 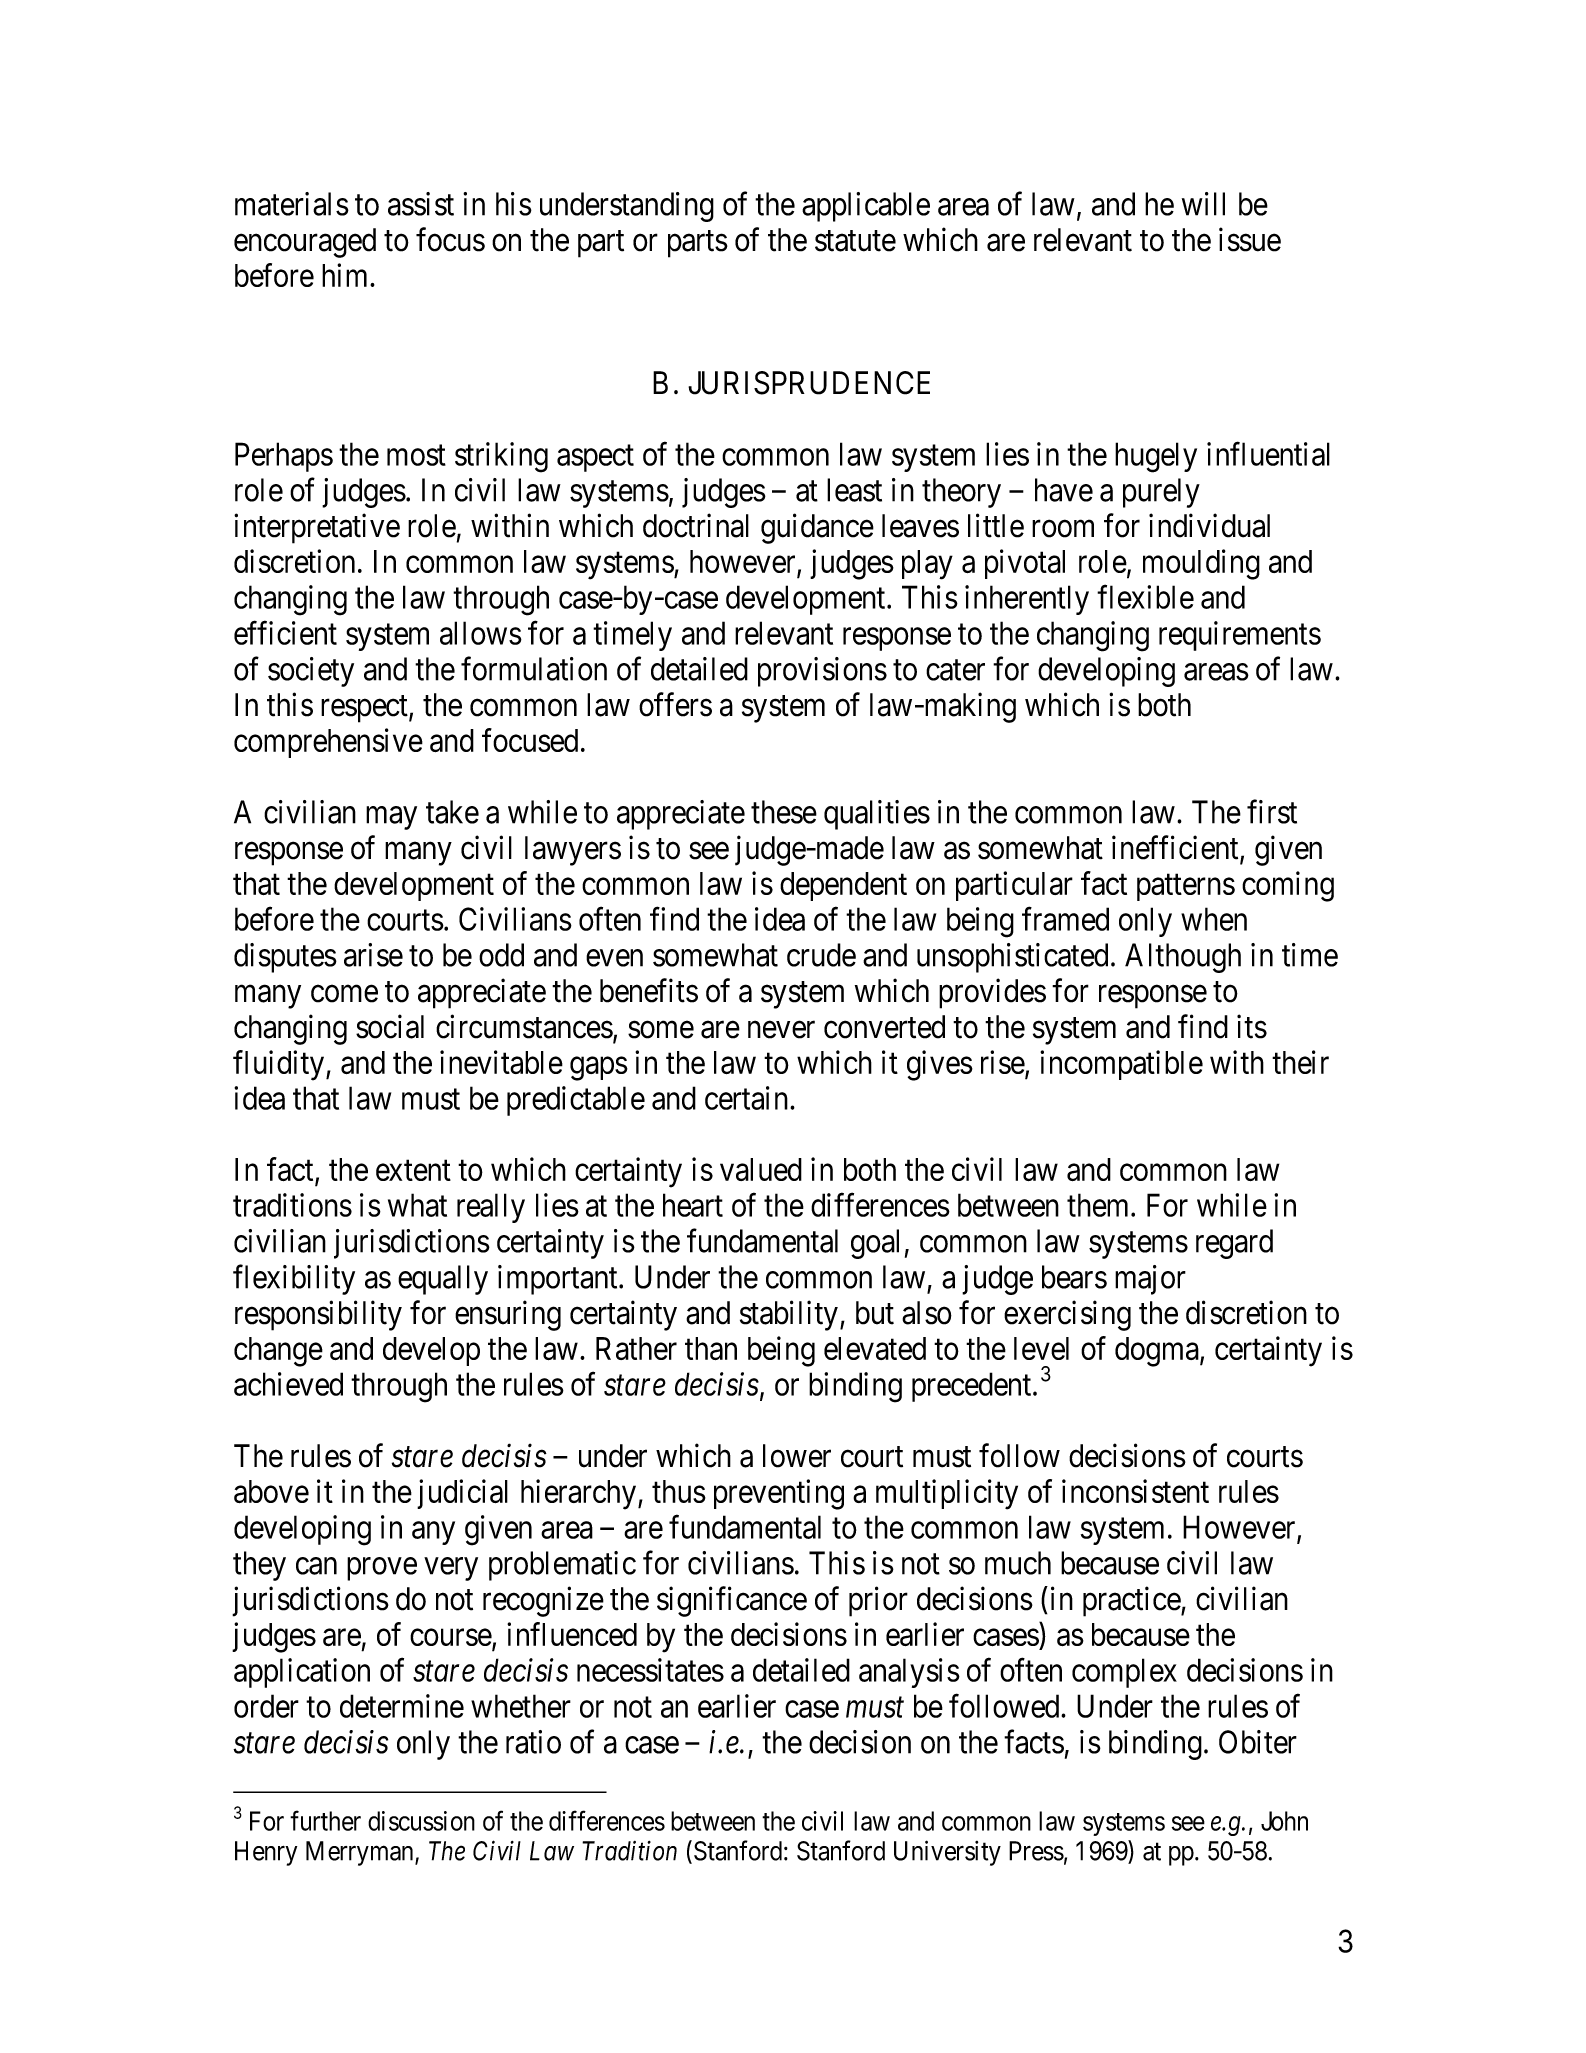 I want to click on him, so click(x=346, y=275).
